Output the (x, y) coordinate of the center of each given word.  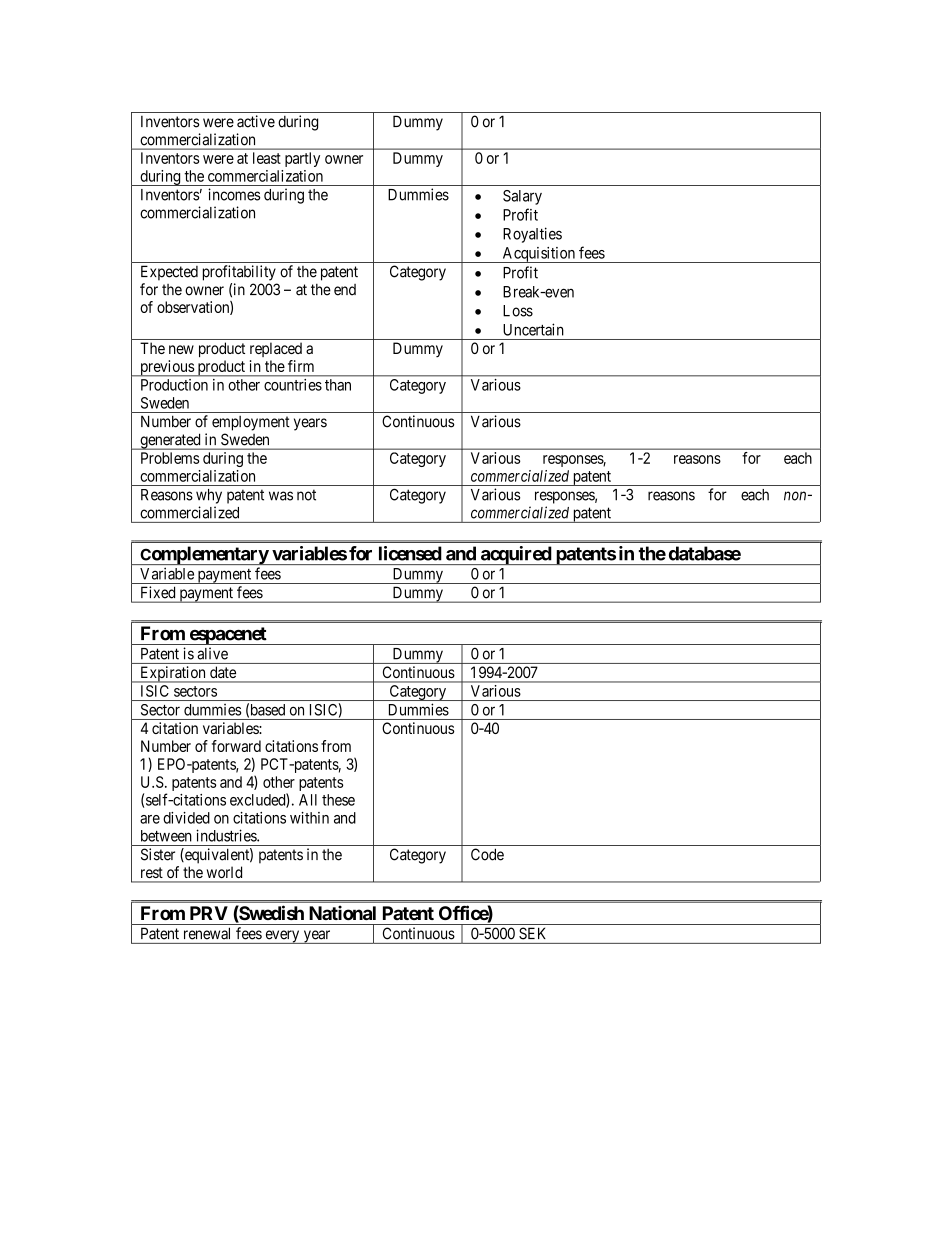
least (267, 158)
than (338, 385)
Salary (522, 197)
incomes (234, 194)
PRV (209, 913)
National (342, 912)
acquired (515, 555)
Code (487, 854)
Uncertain (533, 329)
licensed (410, 553)
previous (167, 368)
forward (236, 746)
